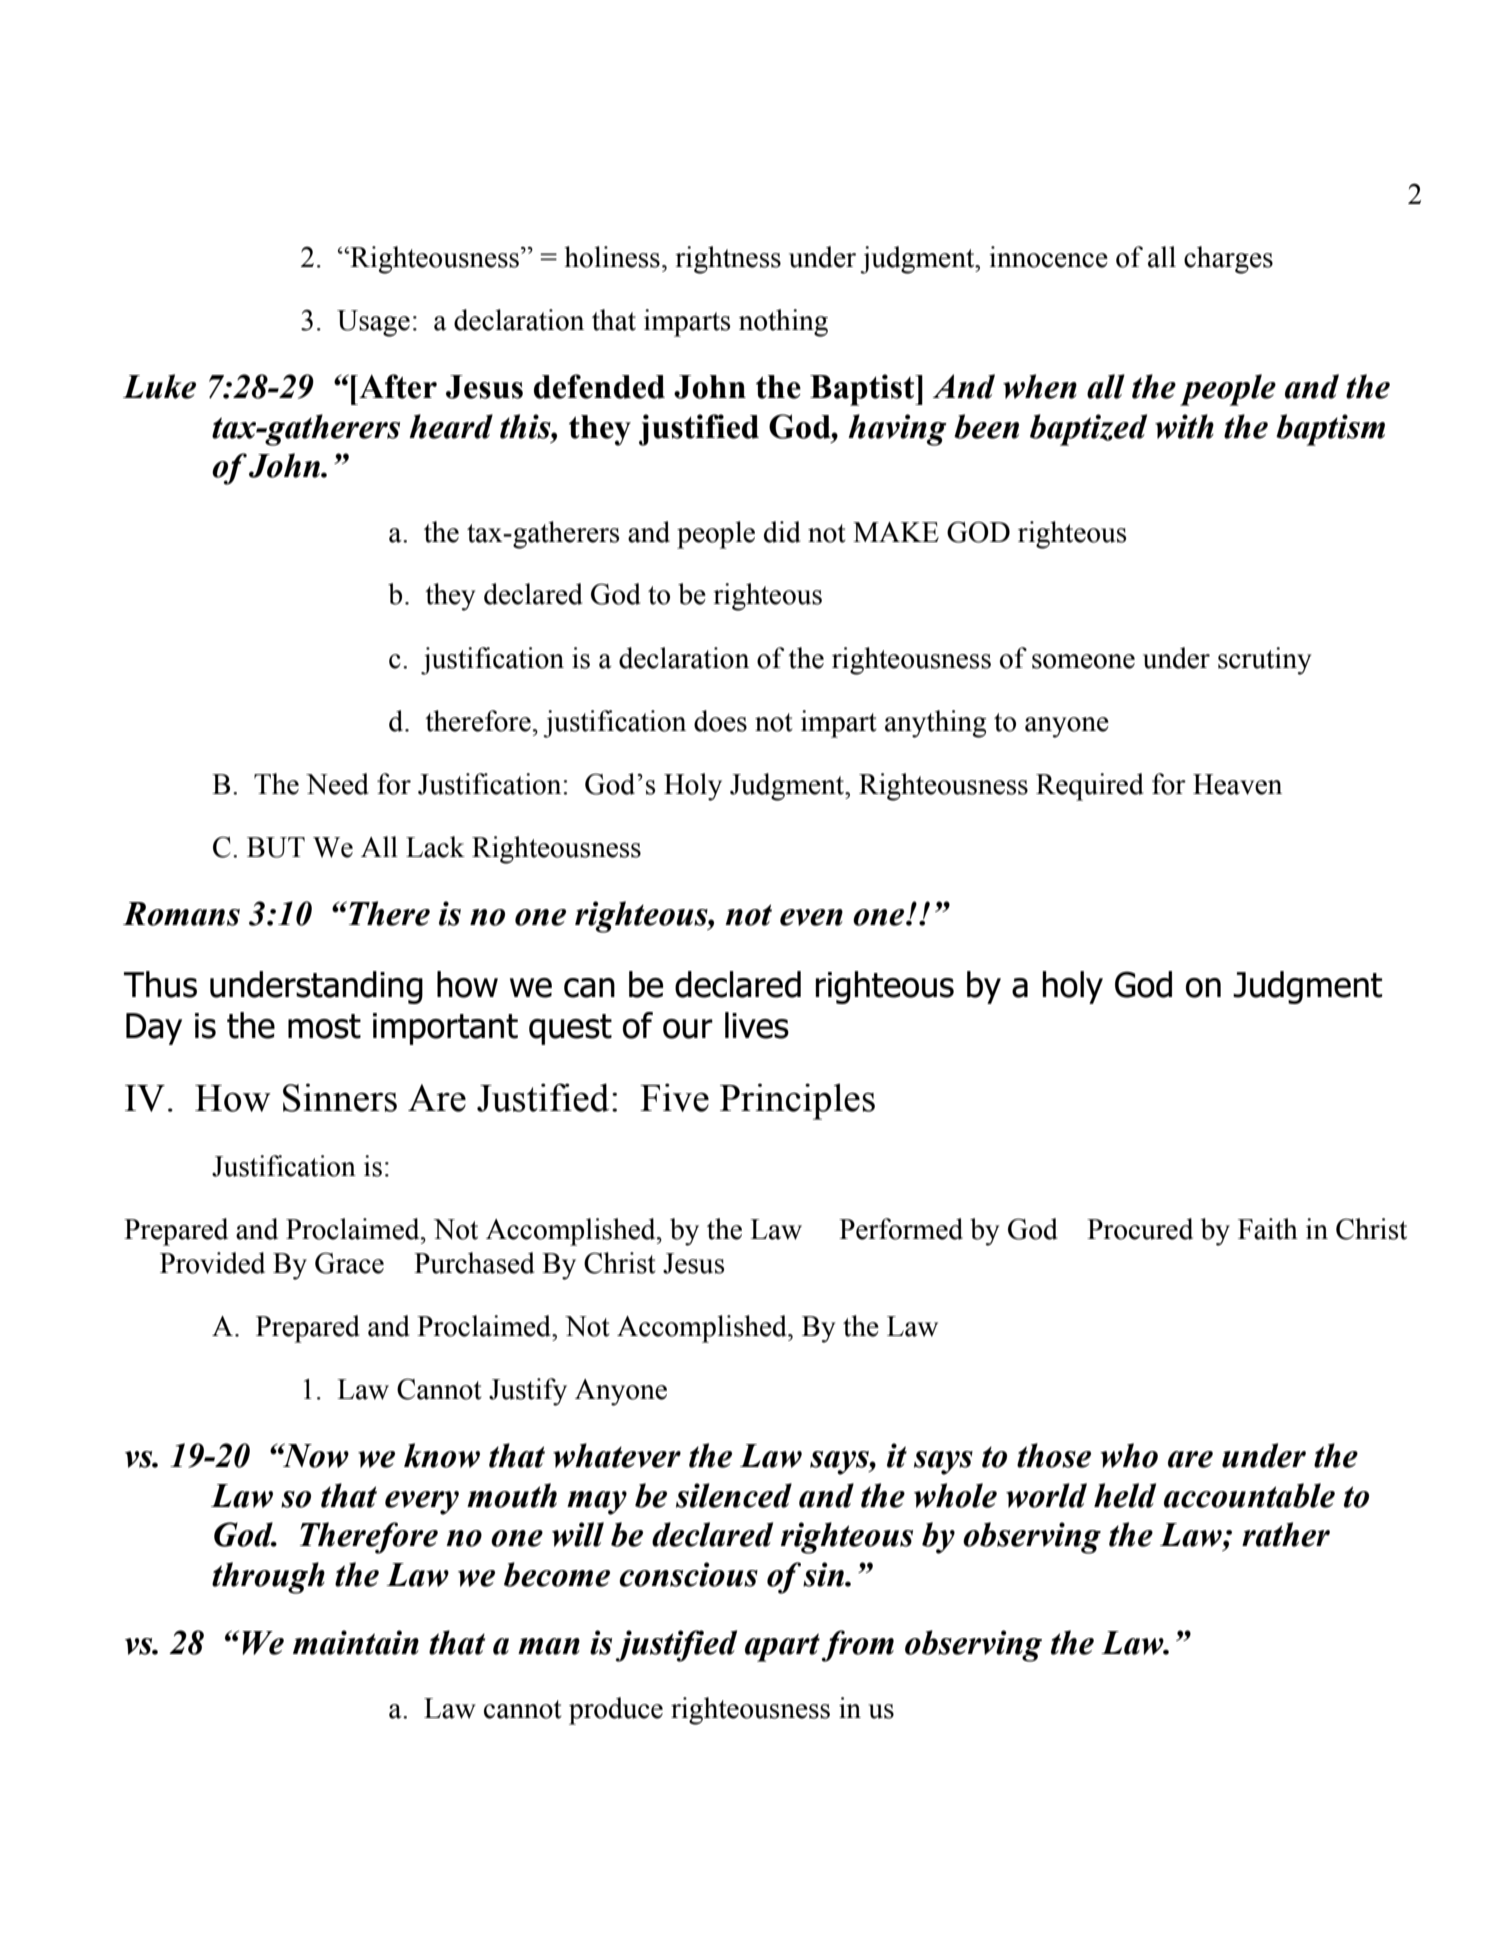 Image resolution: width=1499 pixels, height=1940 pixels. What do you see at coordinates (720, 721) in the page?
I see `does` at bounding box center [720, 721].
